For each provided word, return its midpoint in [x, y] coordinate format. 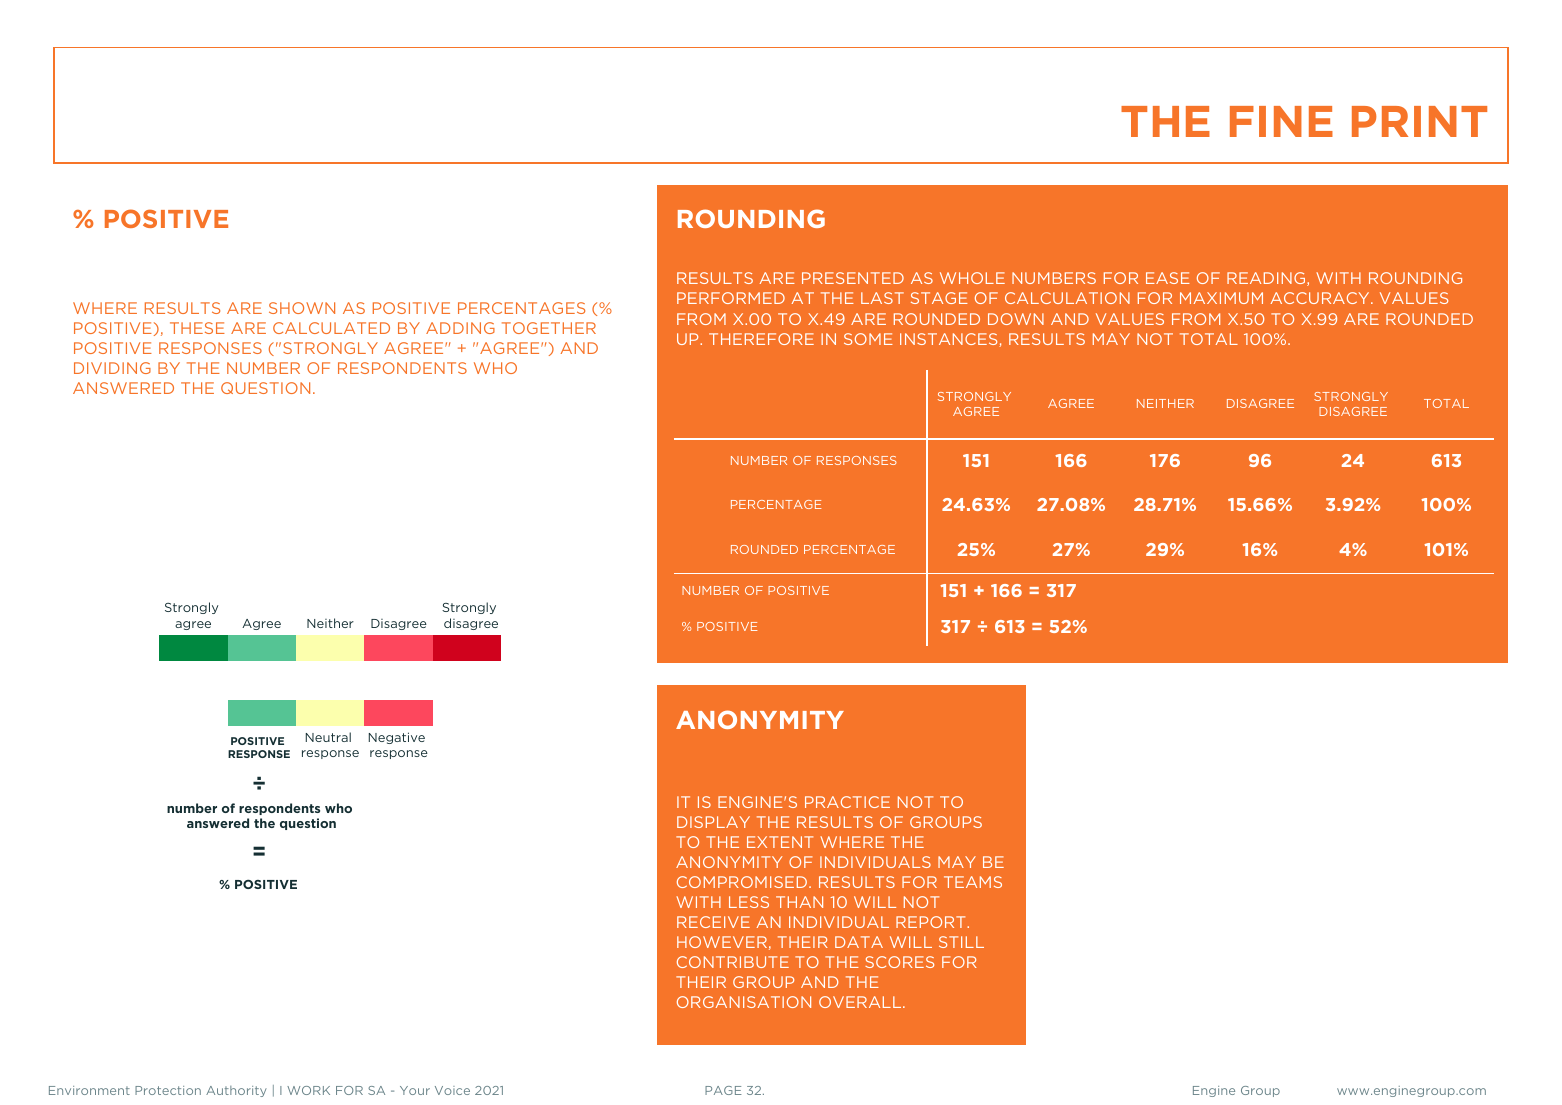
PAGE [723, 1090]
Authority [236, 1091]
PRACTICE [847, 802]
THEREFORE [761, 339]
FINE [1281, 121]
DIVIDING [112, 368]
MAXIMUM [1221, 298]
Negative [397, 738]
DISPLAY [713, 822]
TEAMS [973, 882]
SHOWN [302, 308]
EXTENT [780, 842]
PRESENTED [853, 278]
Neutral [328, 737]
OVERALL [861, 1002]
